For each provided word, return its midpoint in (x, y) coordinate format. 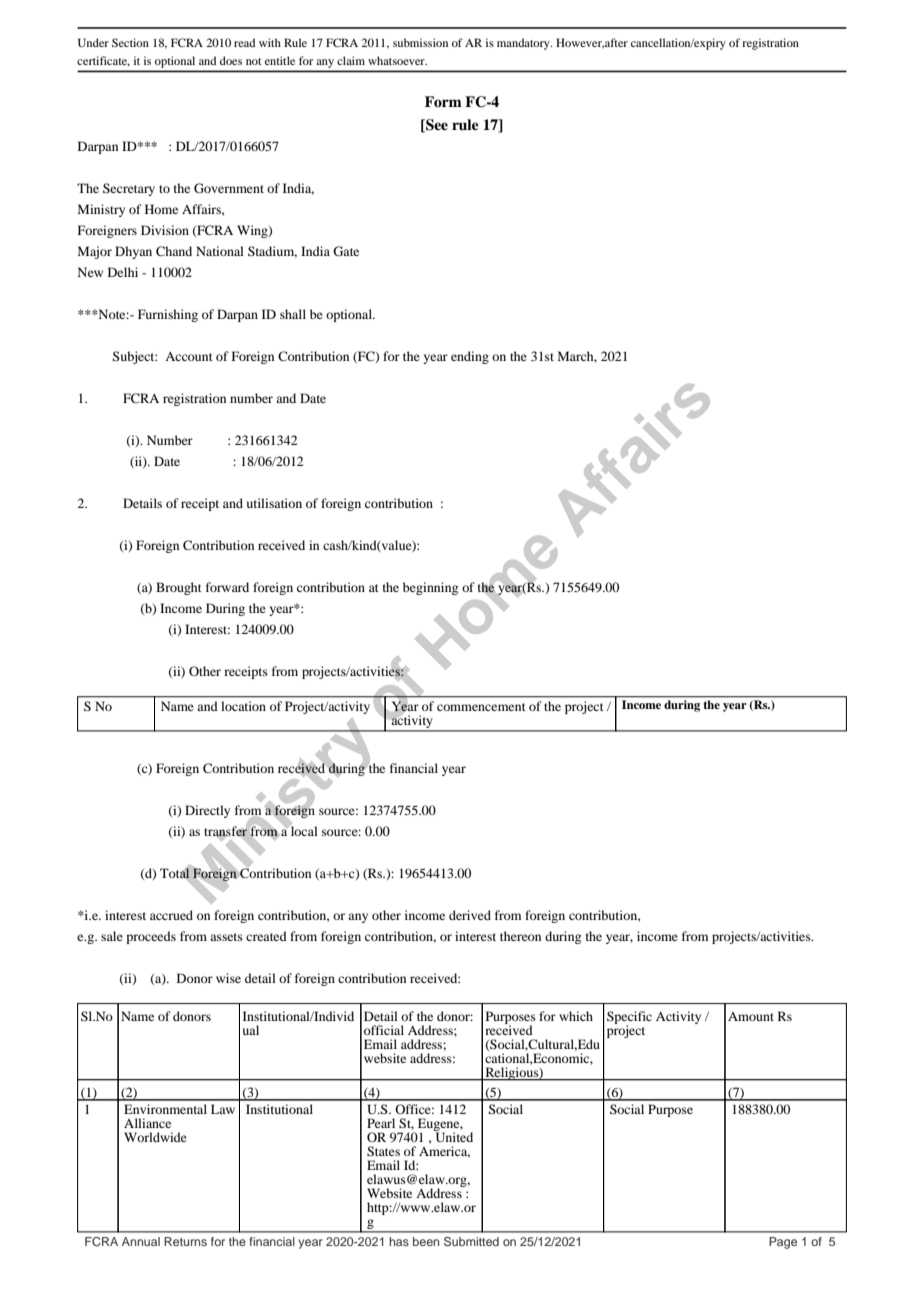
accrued (171, 915)
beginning (430, 588)
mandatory (524, 44)
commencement (481, 707)
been (426, 1241)
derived (470, 915)
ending (470, 357)
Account (189, 356)
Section (130, 42)
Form (443, 101)
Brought (179, 588)
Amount (751, 1016)
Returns (185, 1241)
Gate (346, 251)
